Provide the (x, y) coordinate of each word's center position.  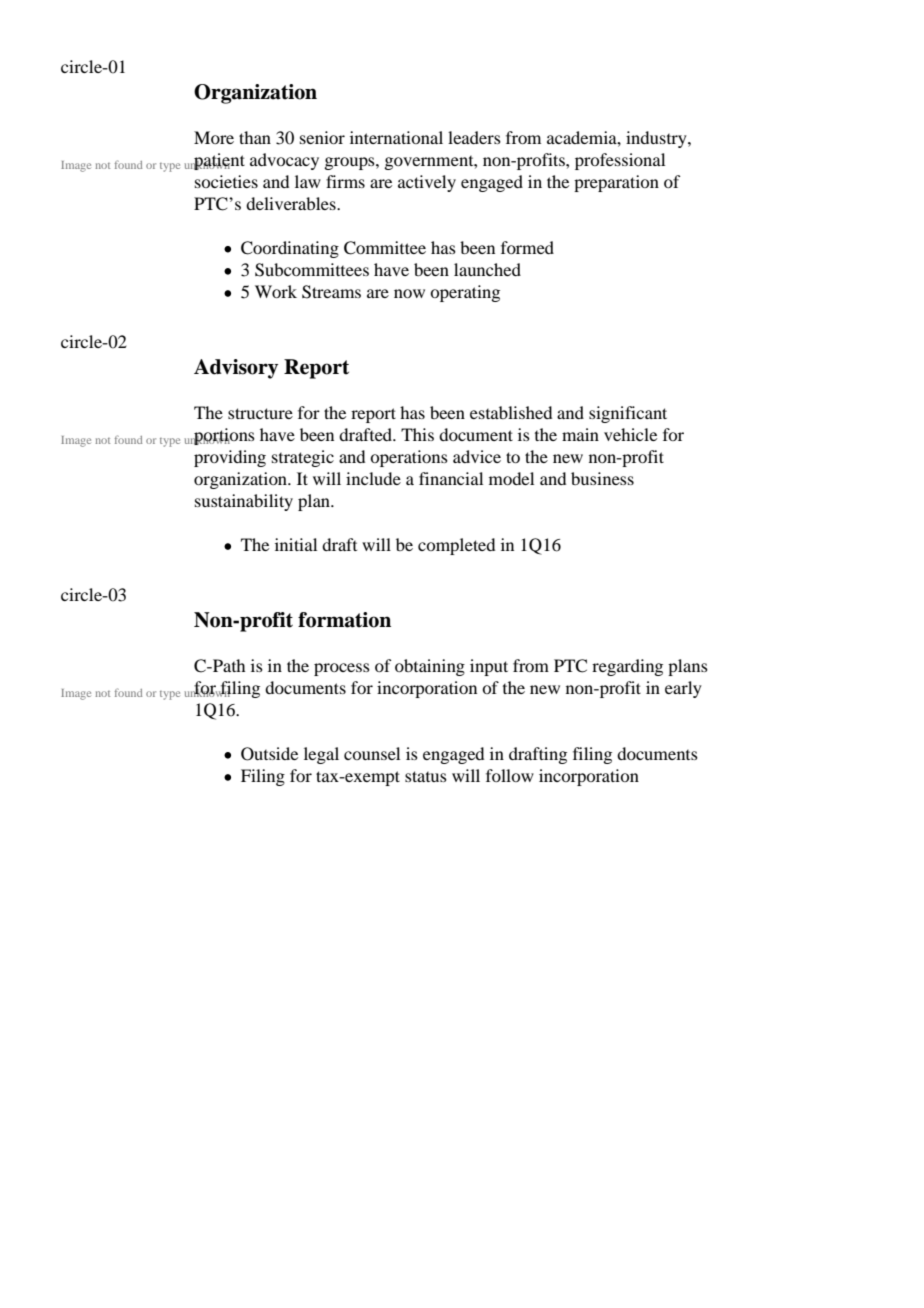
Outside (269, 754)
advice (477, 456)
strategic (303, 458)
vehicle (630, 434)
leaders (474, 137)
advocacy (284, 161)
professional (620, 161)
